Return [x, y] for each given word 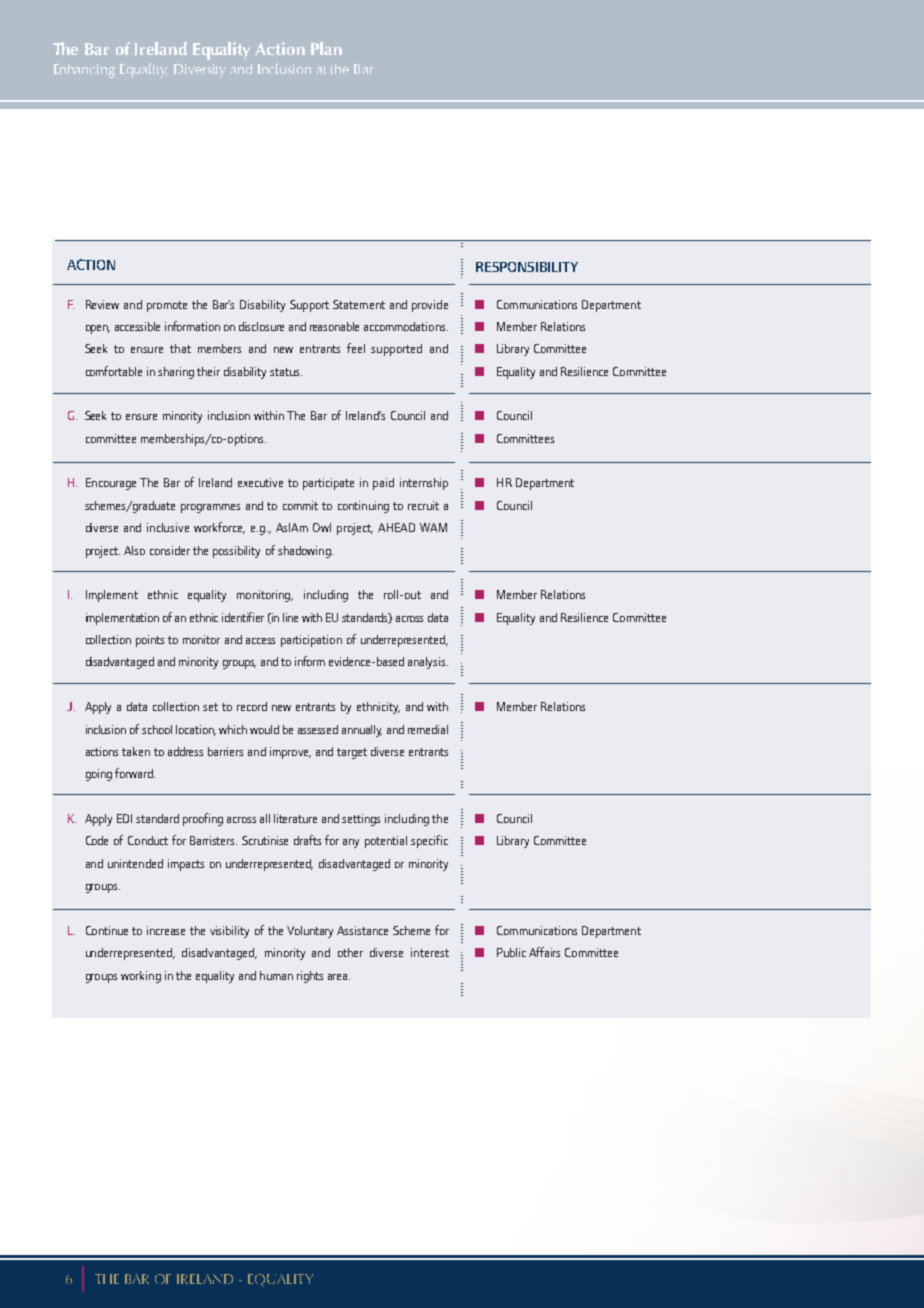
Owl [322, 527]
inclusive [168, 527]
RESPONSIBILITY [527, 267]
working [141, 977]
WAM [433, 527]
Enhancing [84, 71]
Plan [326, 48]
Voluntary [310, 932]
